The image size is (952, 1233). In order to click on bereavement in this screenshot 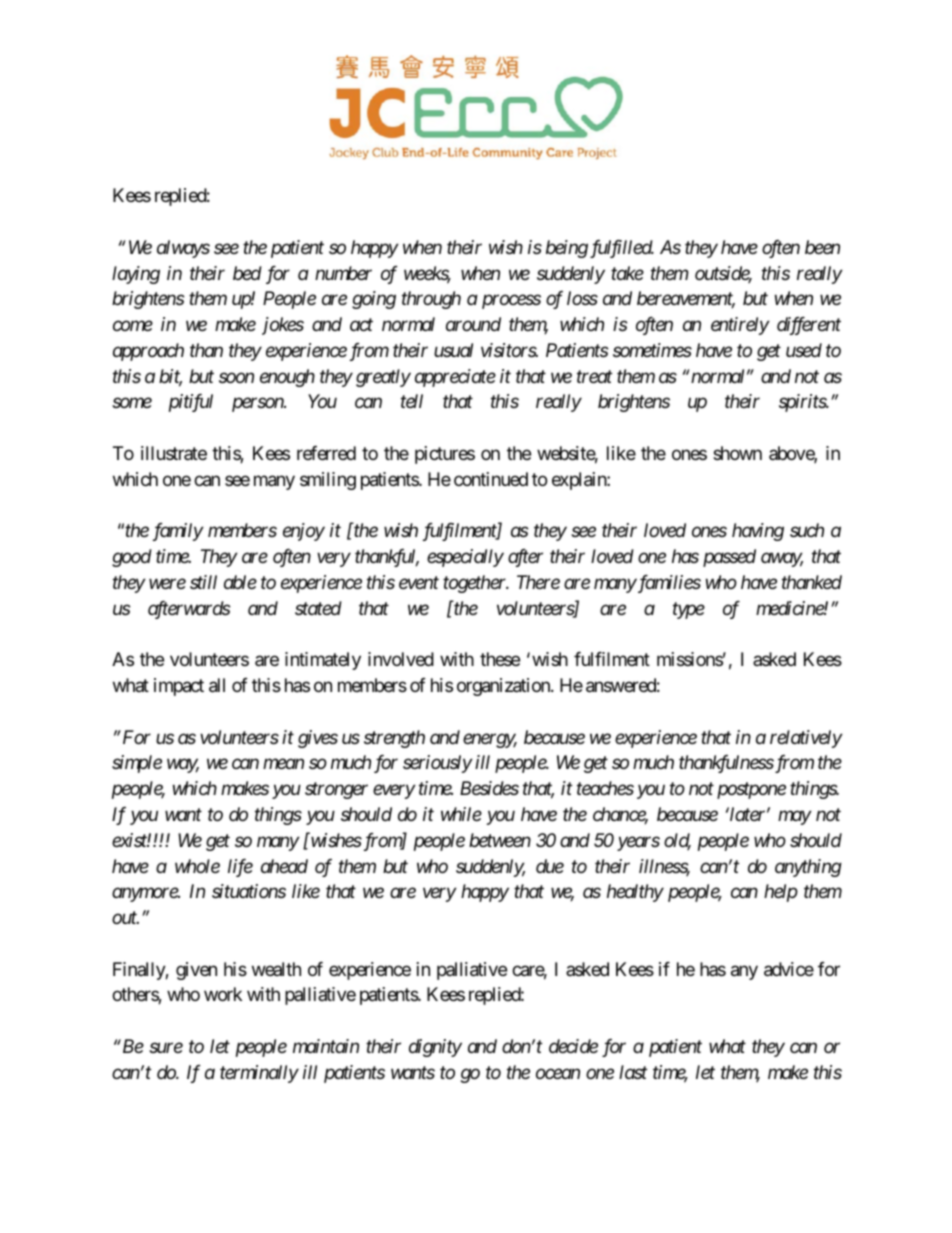, I will do `click(686, 300)`.
